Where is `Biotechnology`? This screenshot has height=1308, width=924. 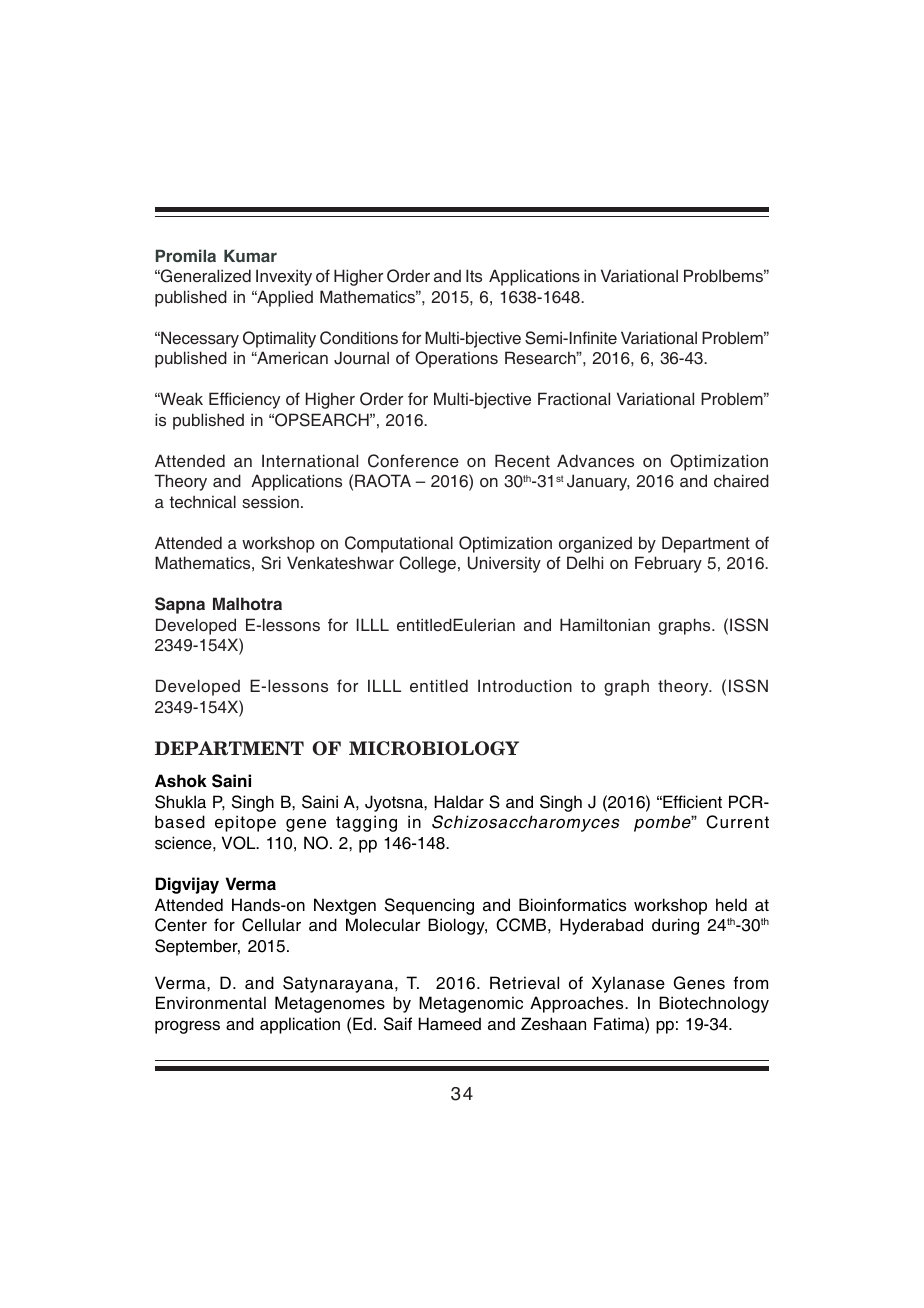
Biotechnology is located at coordinates (714, 1004).
